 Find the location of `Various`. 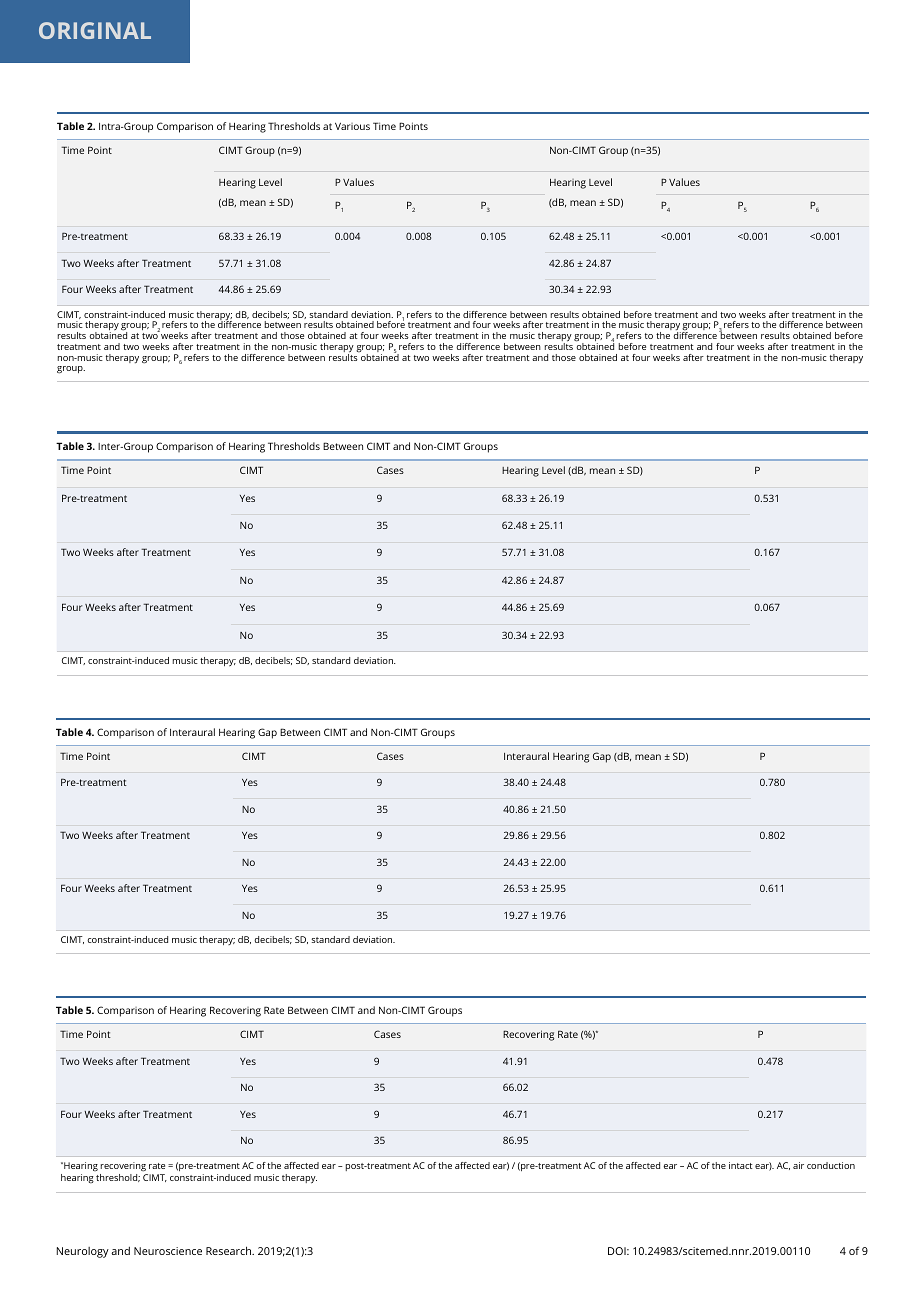

Various is located at coordinates (352, 126).
